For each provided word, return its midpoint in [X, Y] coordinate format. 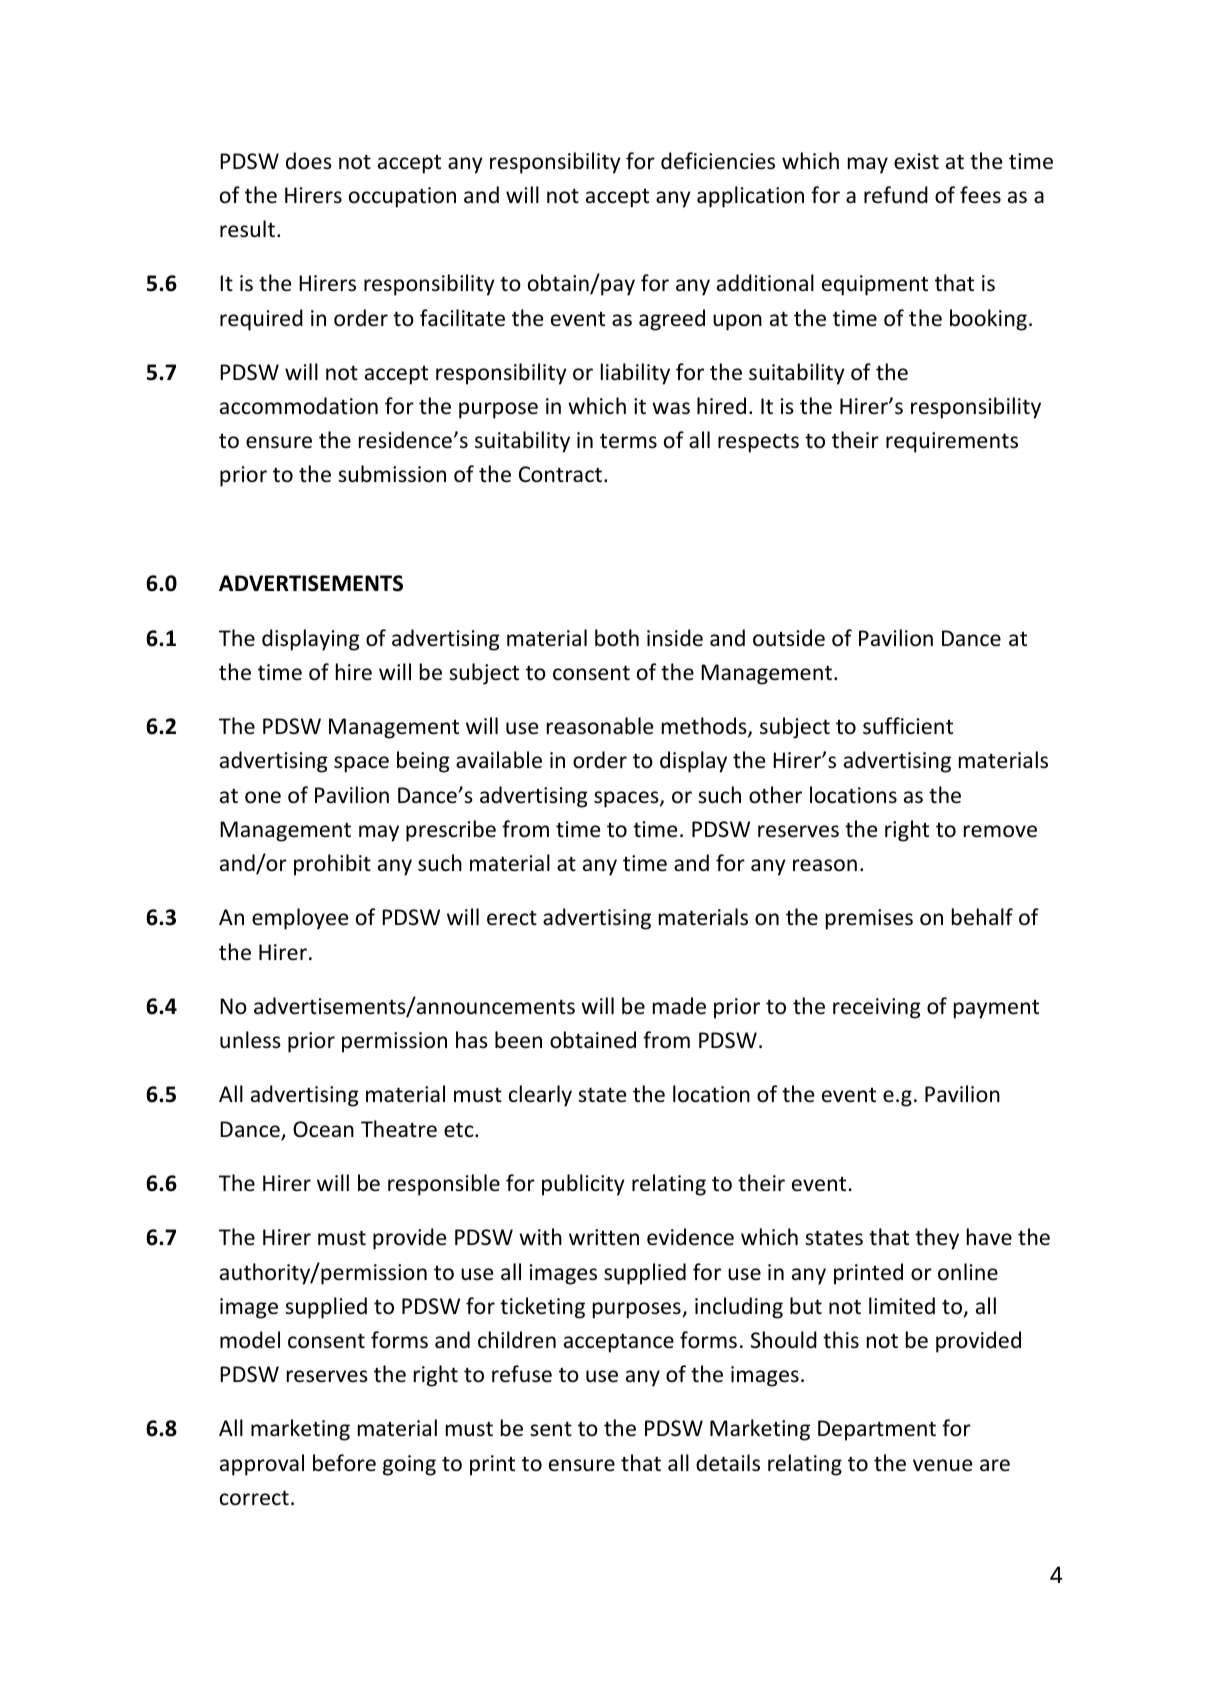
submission [392, 474]
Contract [562, 474]
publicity [583, 1185]
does [309, 161]
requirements [952, 442]
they [937, 1239]
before [344, 1463]
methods [705, 727]
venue [942, 1465]
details [728, 1463]
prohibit [332, 865]
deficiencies [718, 161]
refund [896, 195]
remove [1000, 831]
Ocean [323, 1129]
